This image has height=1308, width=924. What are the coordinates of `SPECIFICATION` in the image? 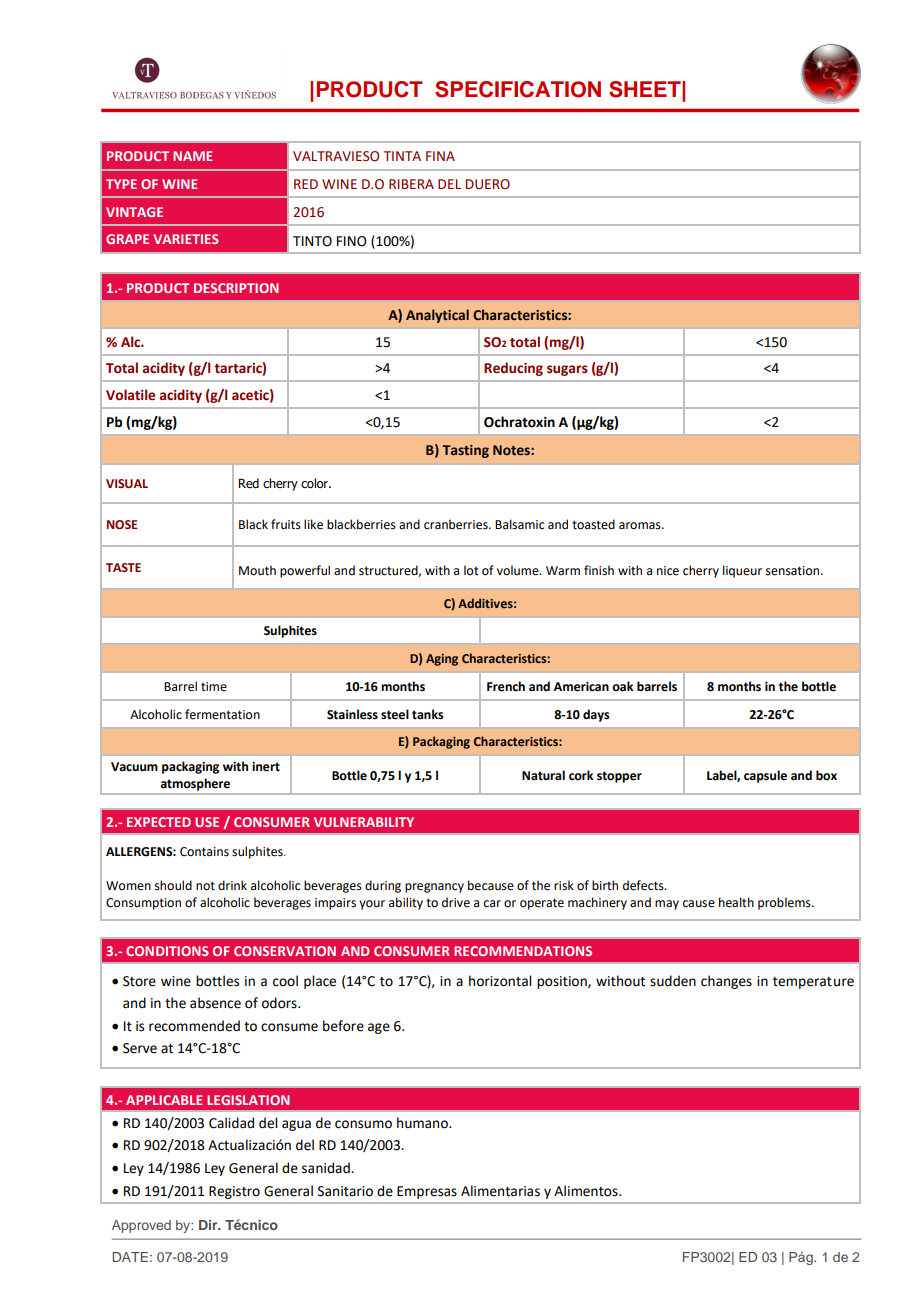 It's located at (518, 89).
